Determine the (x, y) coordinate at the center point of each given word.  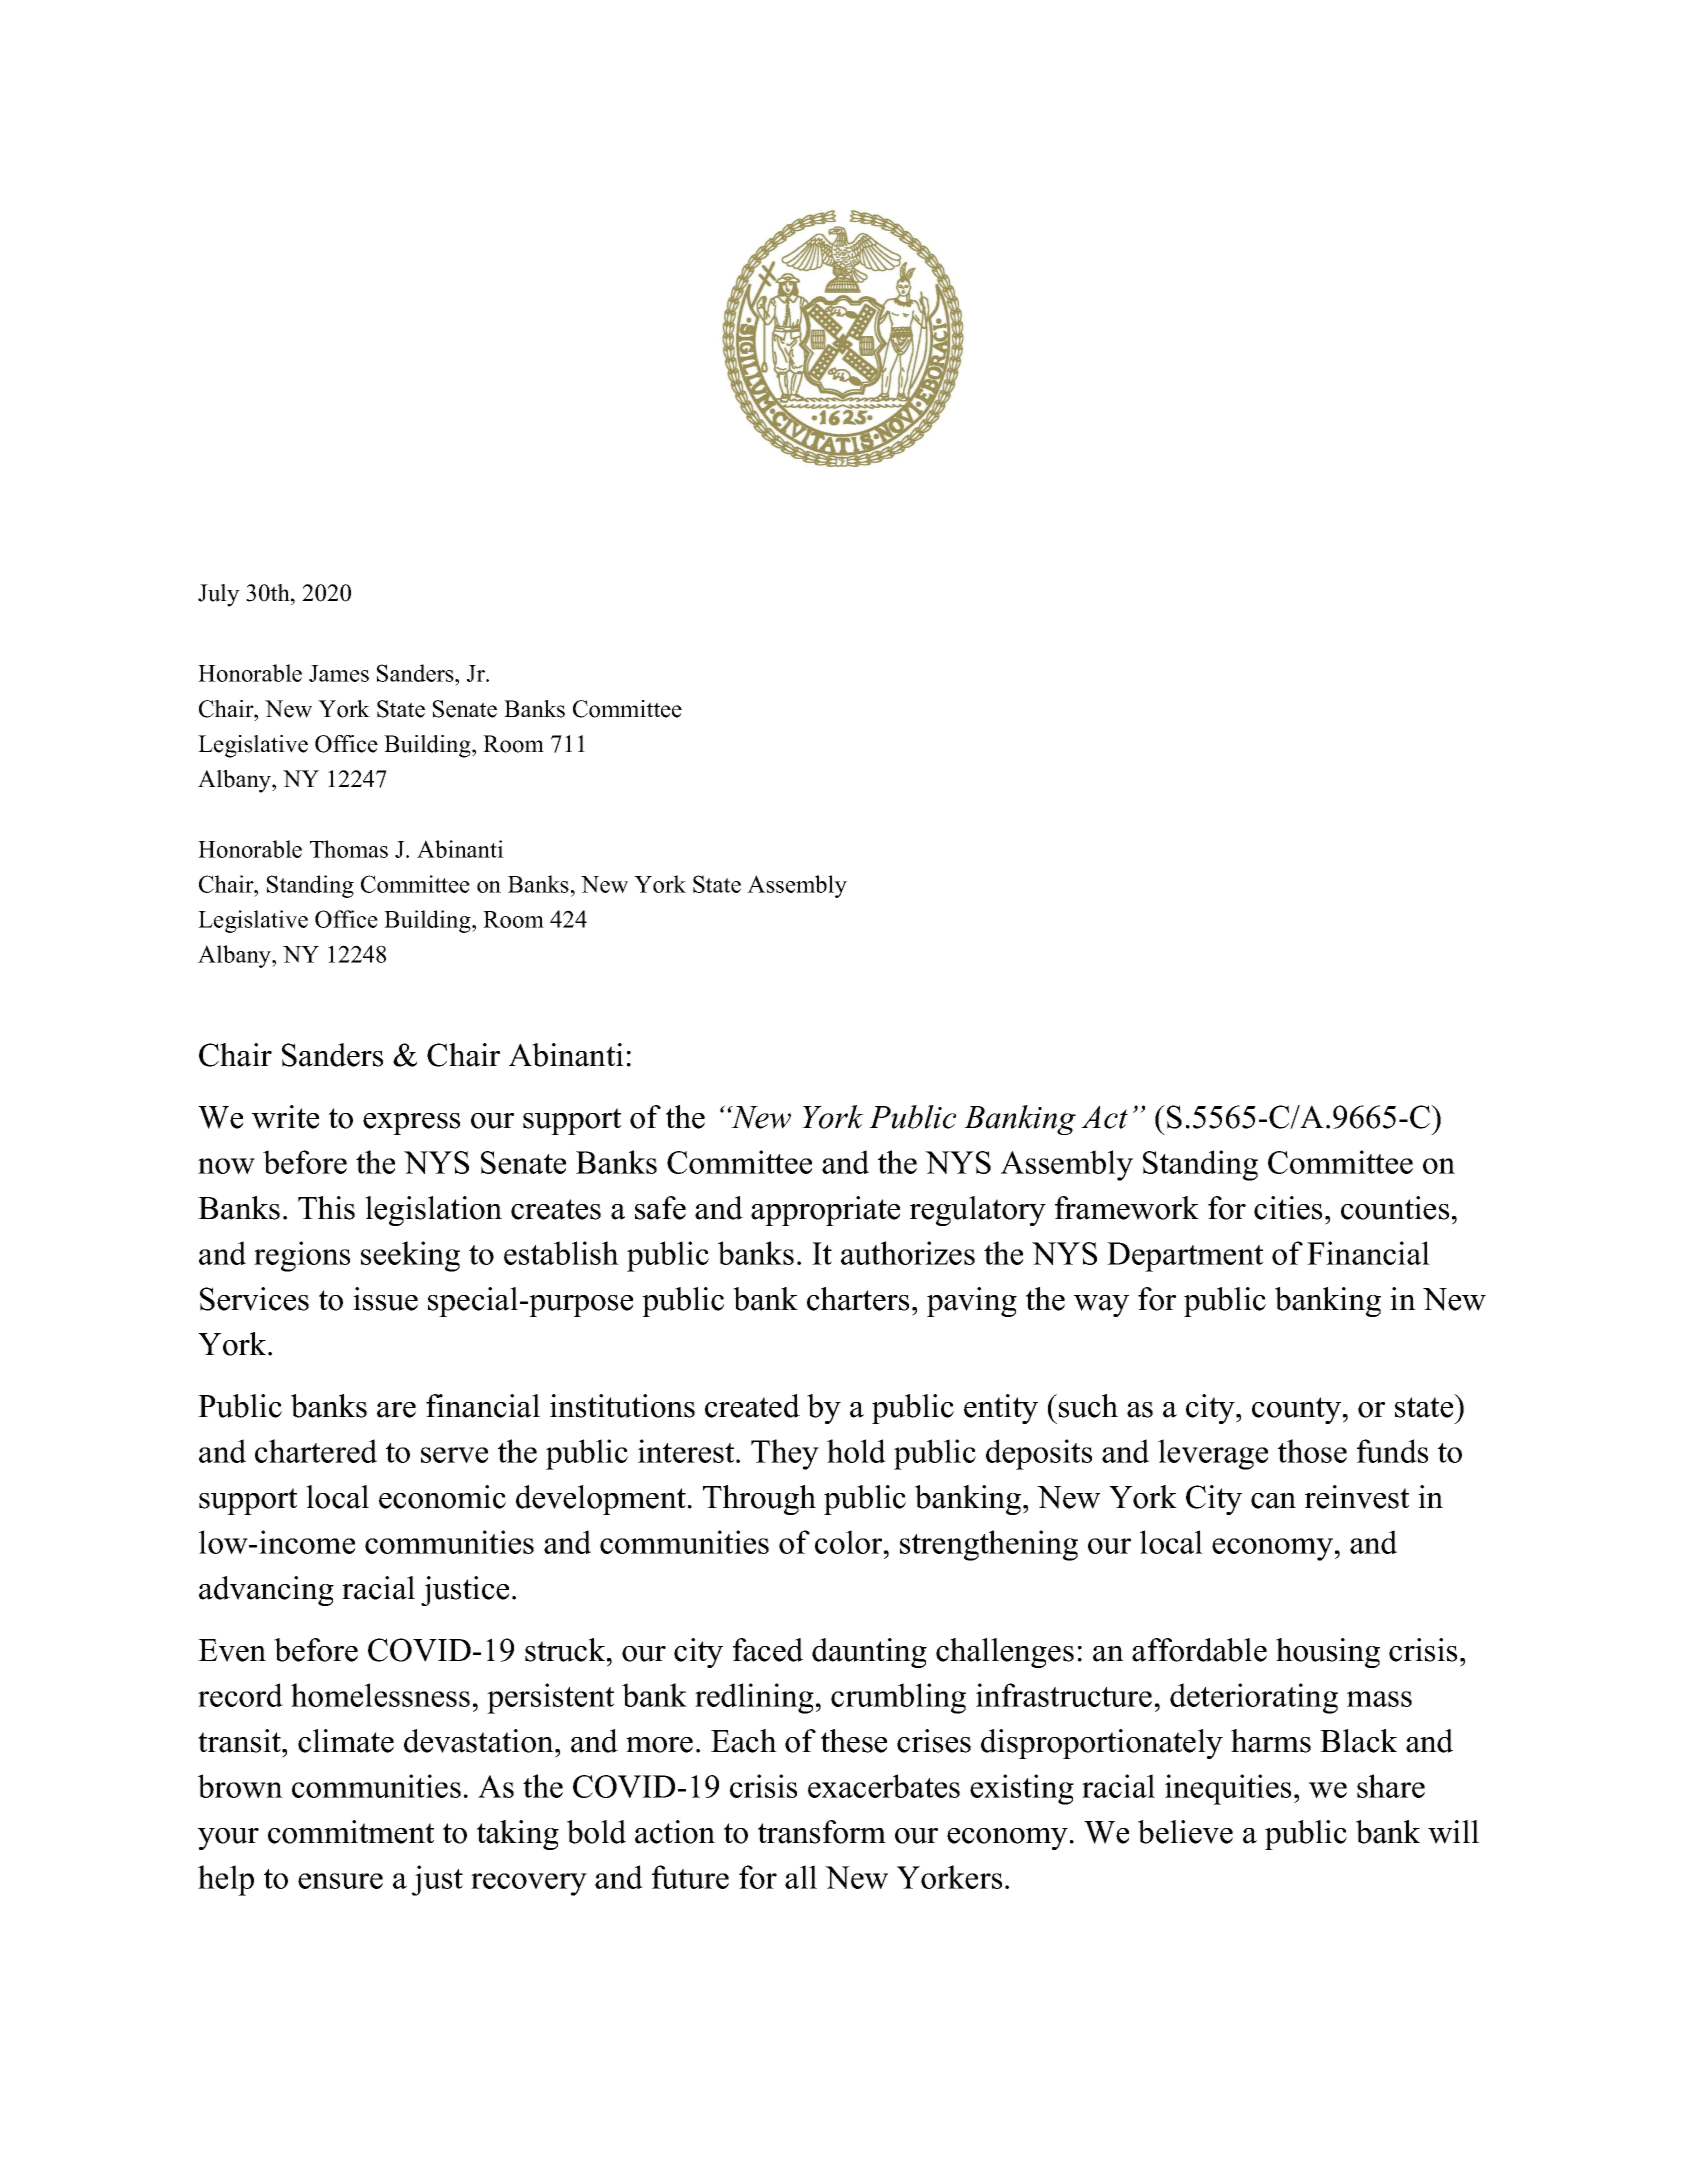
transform (822, 1832)
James (339, 673)
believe (1185, 1832)
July (219, 595)
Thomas (349, 849)
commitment (351, 1832)
